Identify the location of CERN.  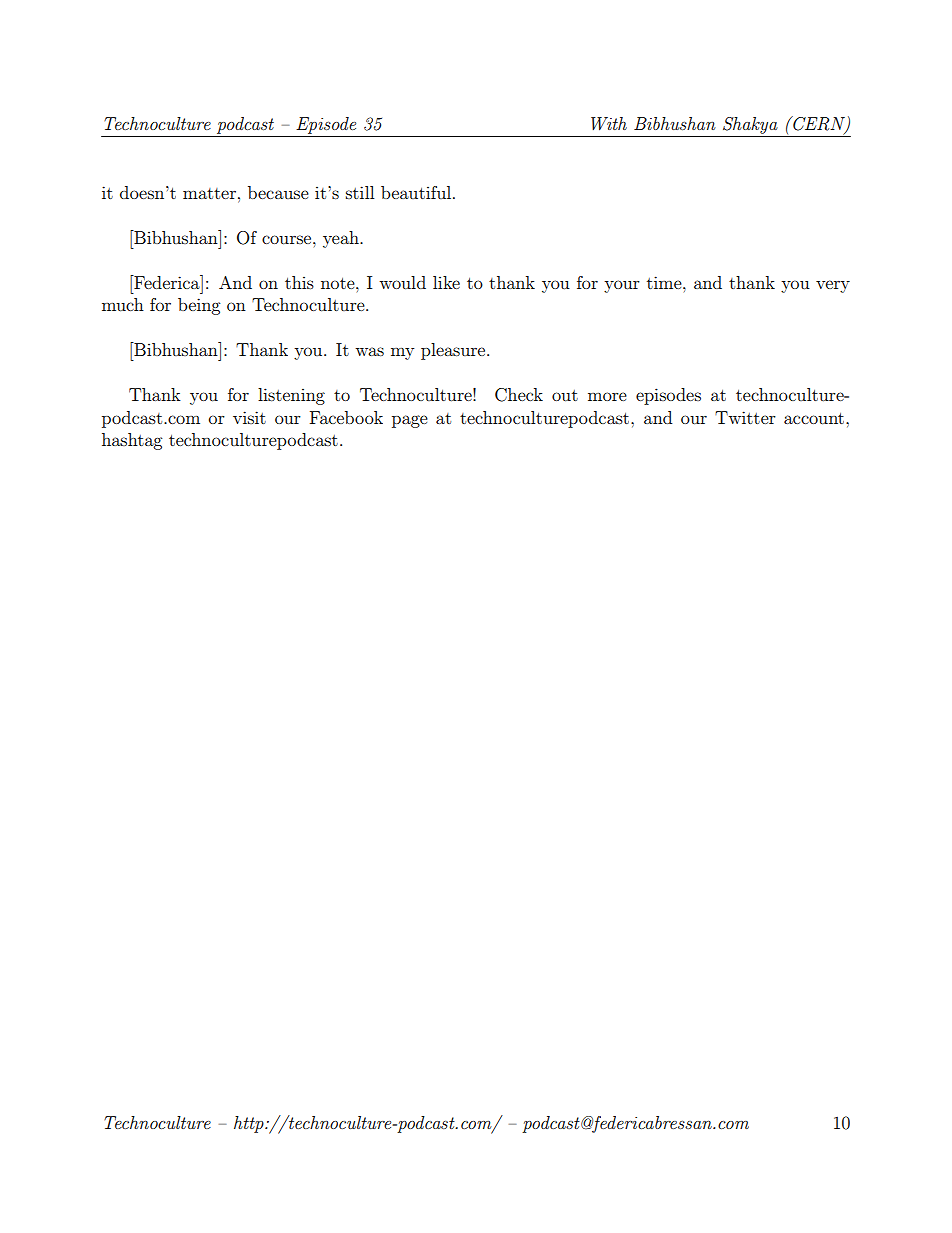
(819, 124).
